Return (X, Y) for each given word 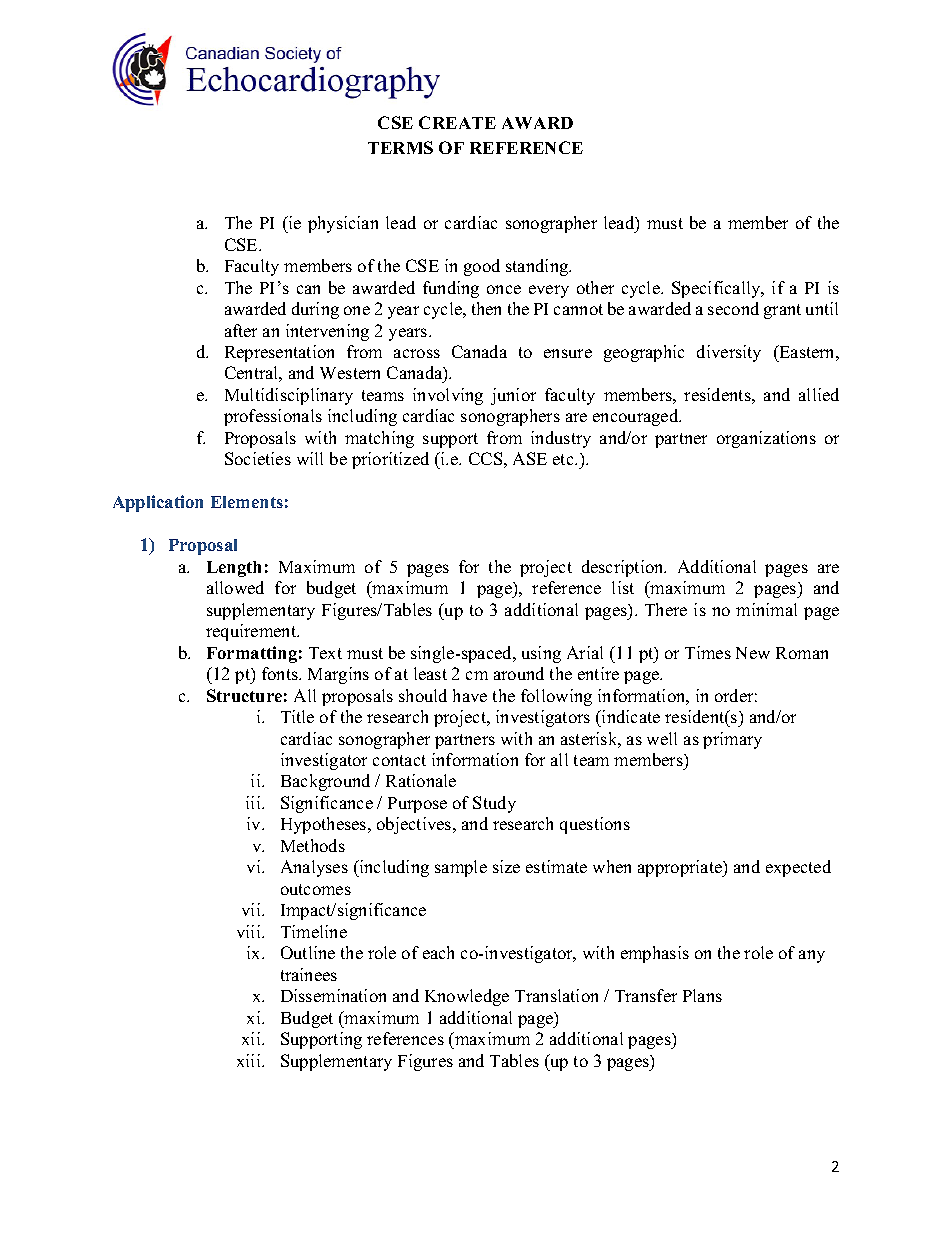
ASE (530, 458)
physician (343, 224)
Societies (258, 458)
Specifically (717, 289)
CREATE (457, 122)
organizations (766, 439)
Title (297, 716)
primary (732, 740)
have (470, 695)
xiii (250, 1060)
